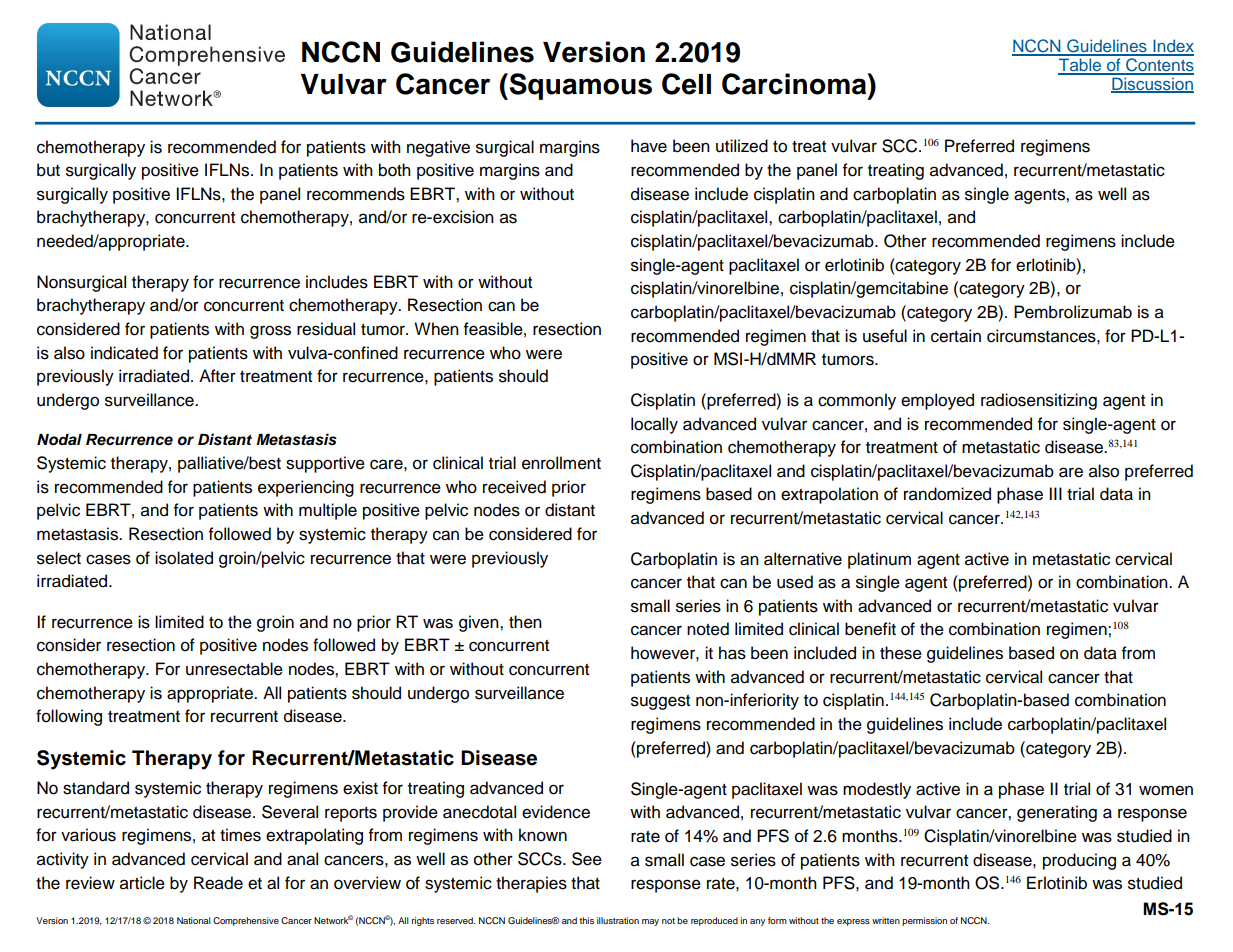 This document has width=1233, height=952. I want to click on these, so click(901, 653).
